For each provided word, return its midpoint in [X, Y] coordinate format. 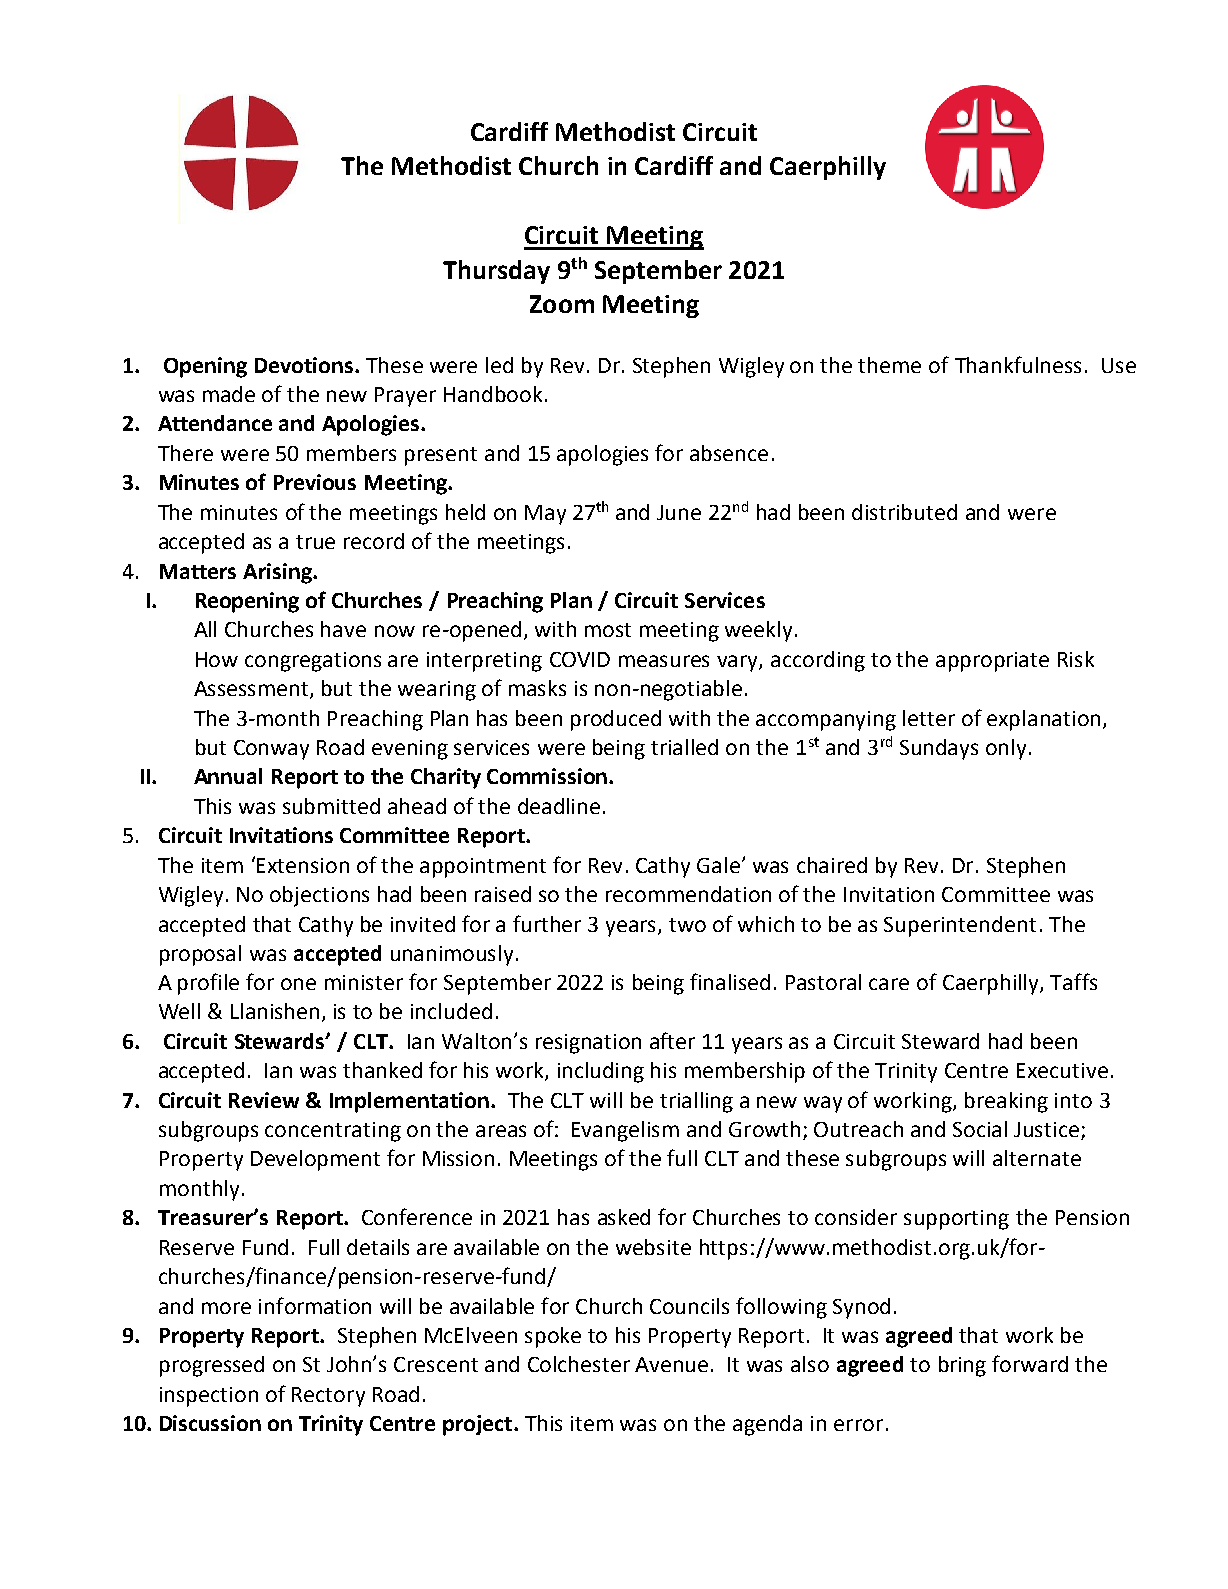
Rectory [328, 1397]
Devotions [305, 365]
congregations [313, 662]
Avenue [671, 1364]
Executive [1062, 1070]
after [672, 1040]
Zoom [562, 304]
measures [664, 661]
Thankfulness [1018, 364]
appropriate [992, 662]
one [298, 984]
